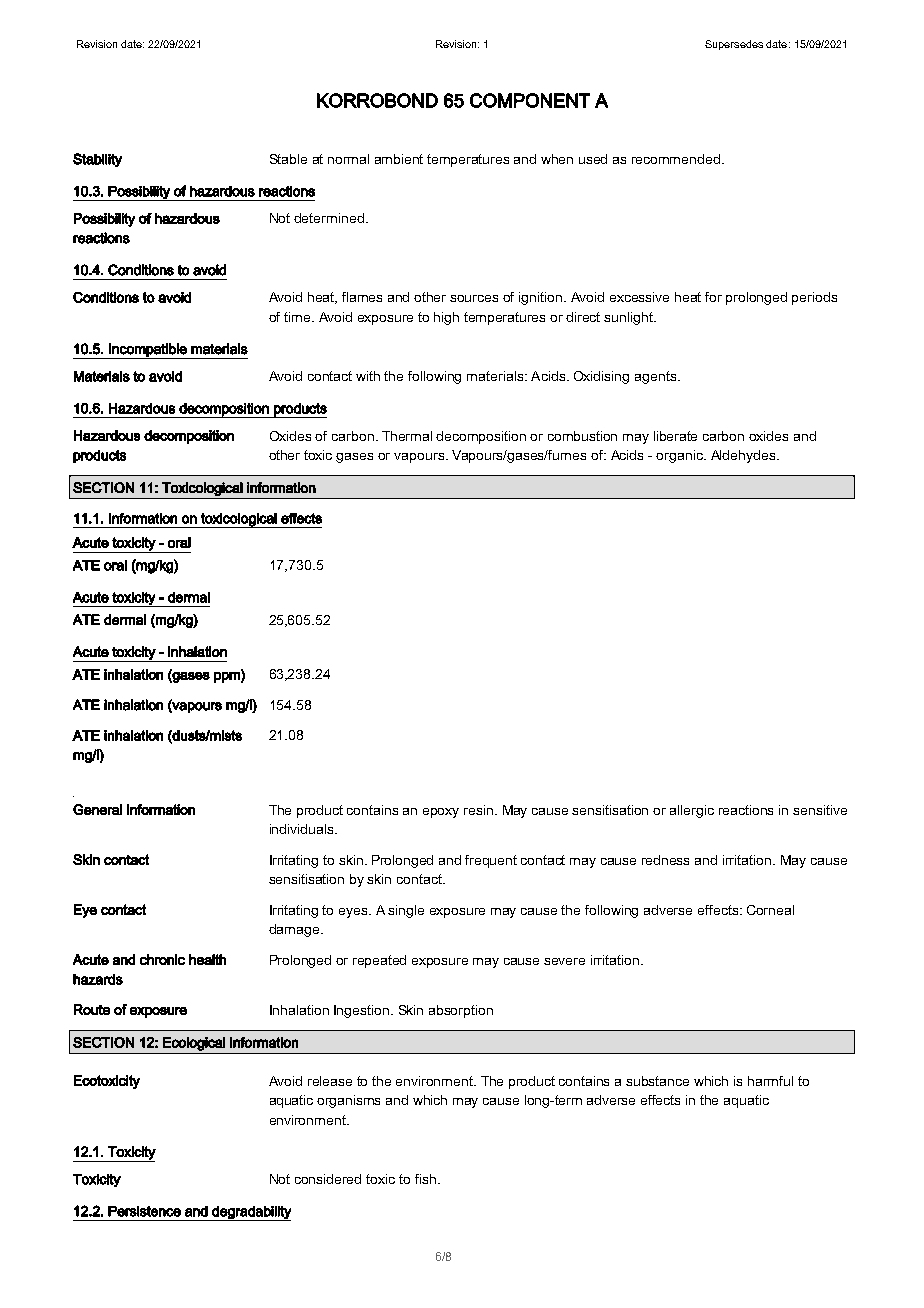  I want to click on Corneal, so click(770, 910).
